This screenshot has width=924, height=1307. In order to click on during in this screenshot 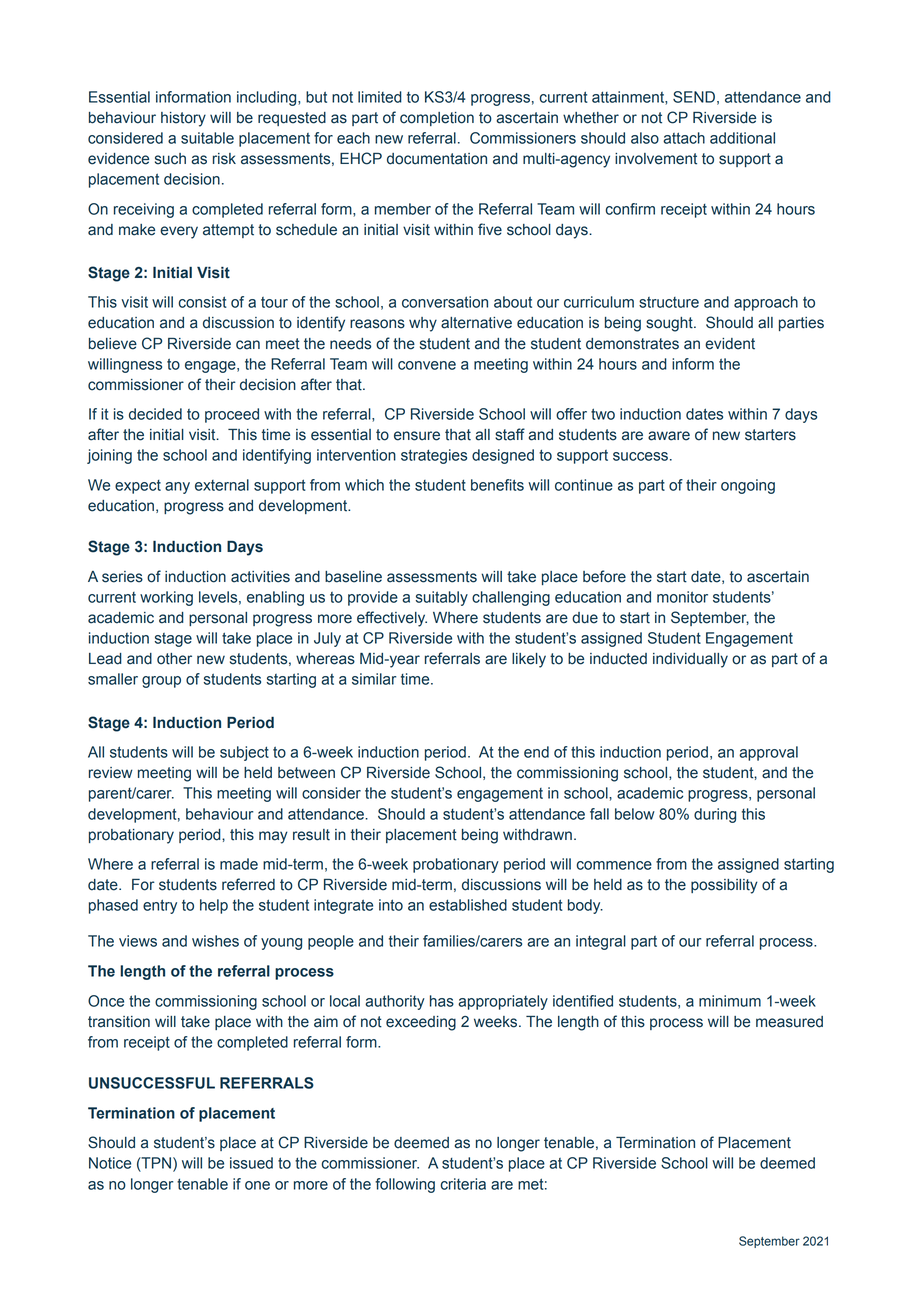, I will do `click(715, 815)`.
